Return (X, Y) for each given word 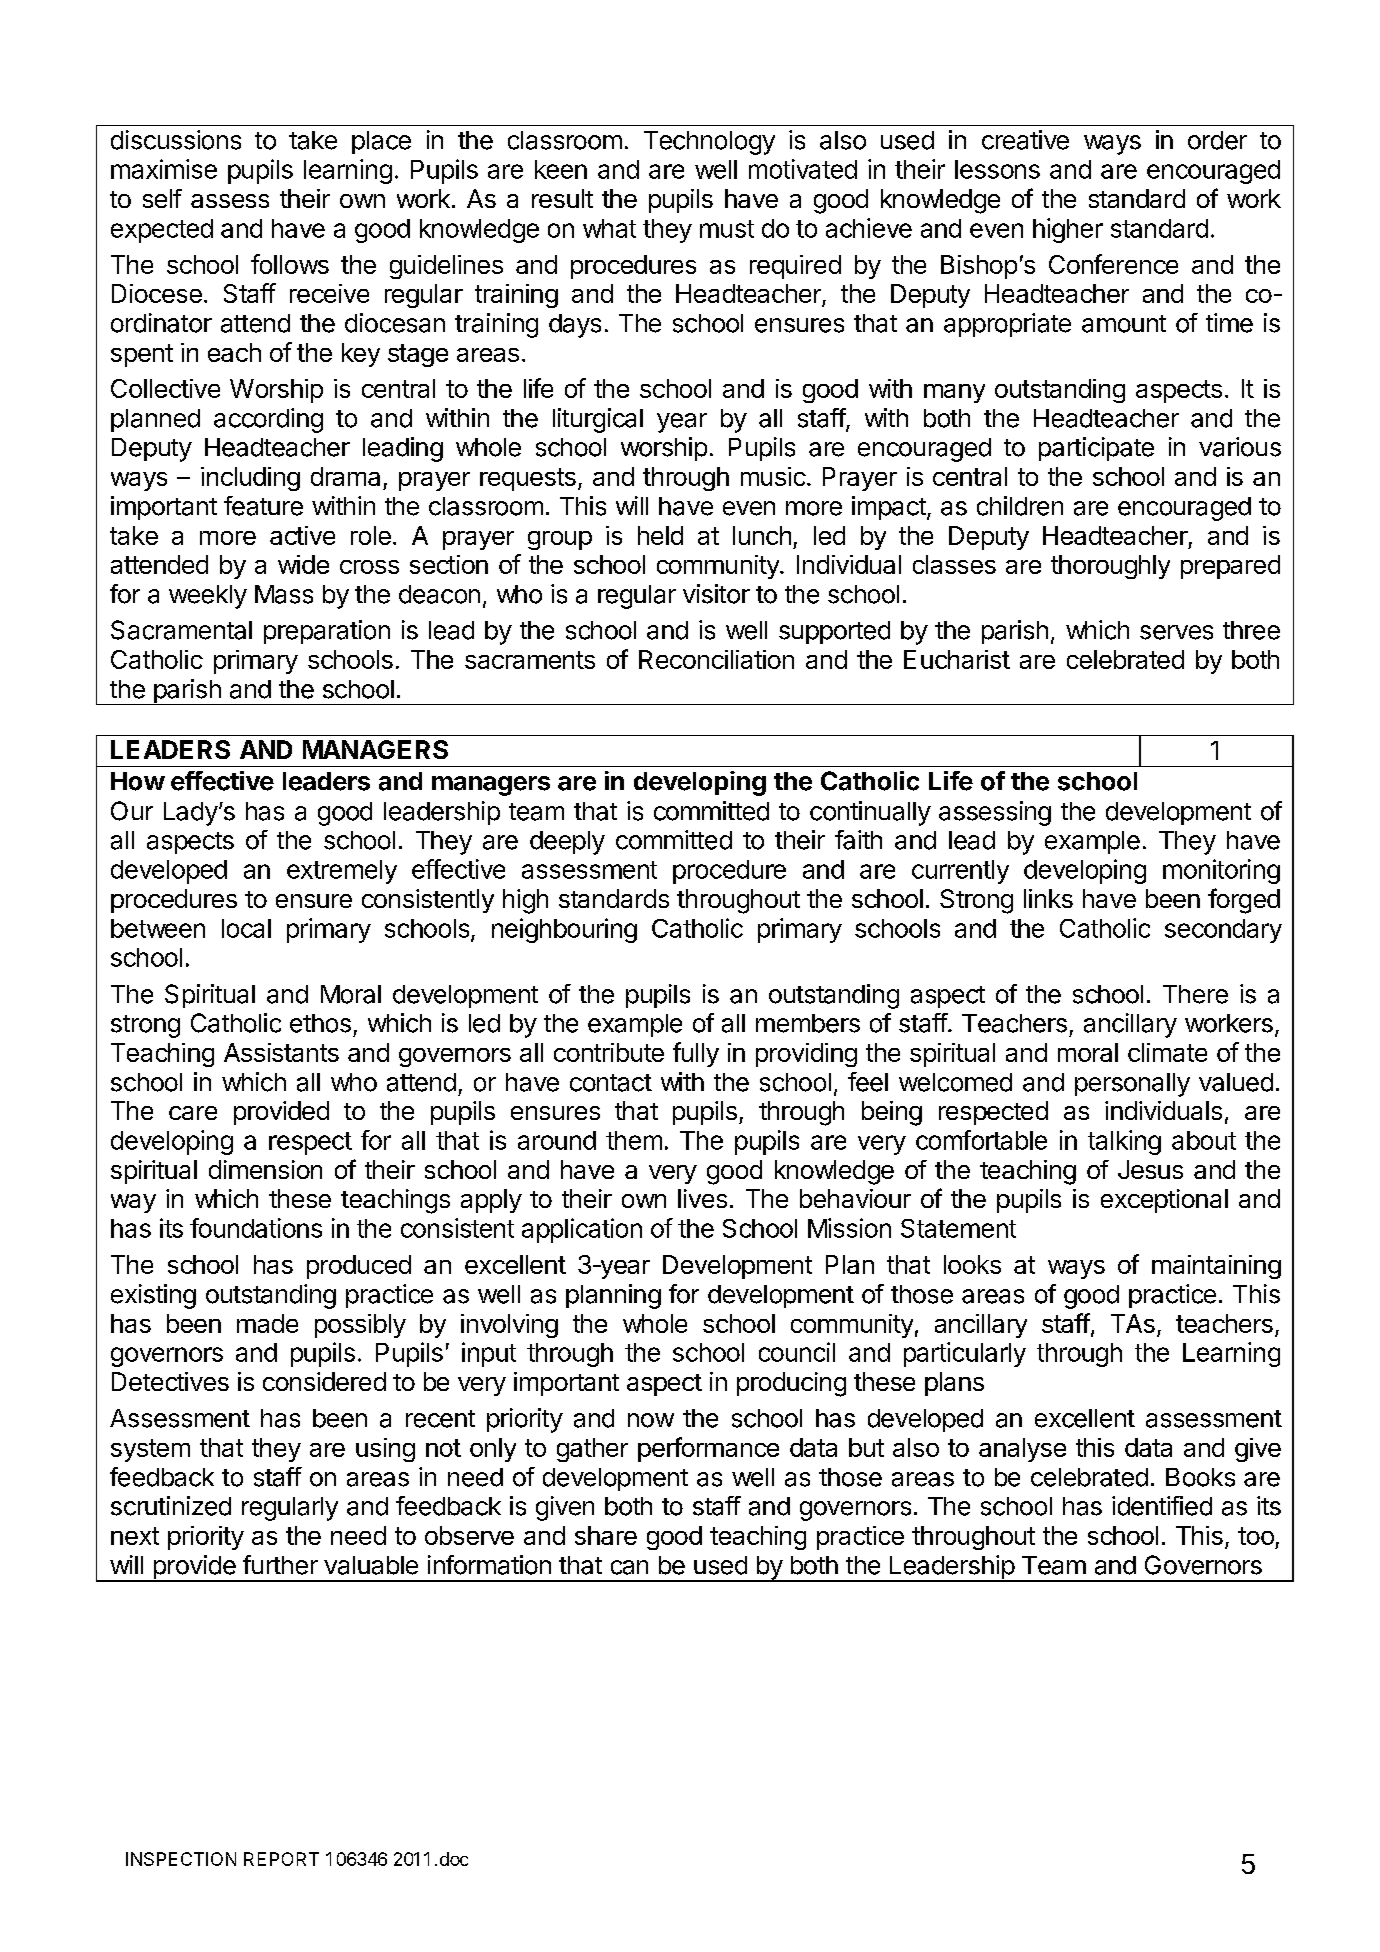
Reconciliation (716, 659)
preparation (327, 632)
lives (702, 1198)
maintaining (1216, 1267)
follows (290, 264)
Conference (1113, 264)
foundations (256, 1228)
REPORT (281, 1859)
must (727, 229)
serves (1176, 632)
